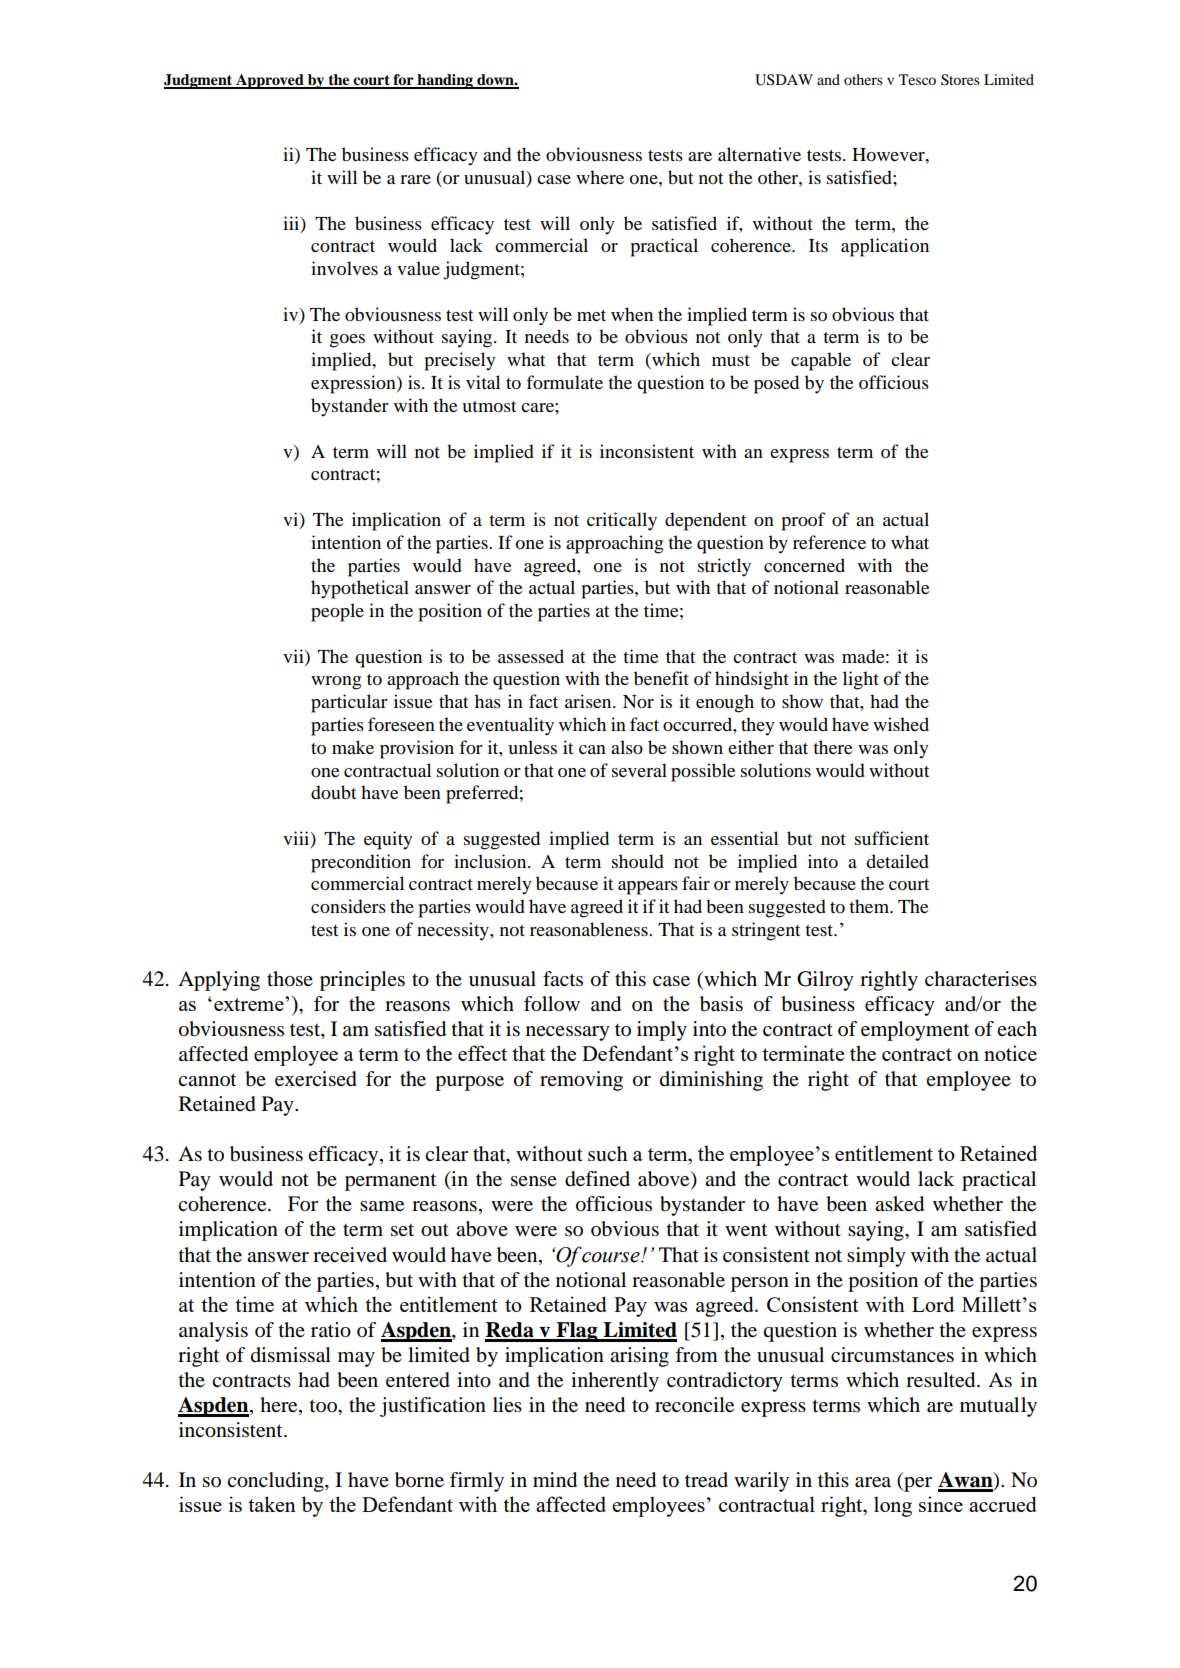 The width and height of the screenshot is (1180, 1668). What do you see at coordinates (276, 1482) in the screenshot?
I see `concluding` at bounding box center [276, 1482].
